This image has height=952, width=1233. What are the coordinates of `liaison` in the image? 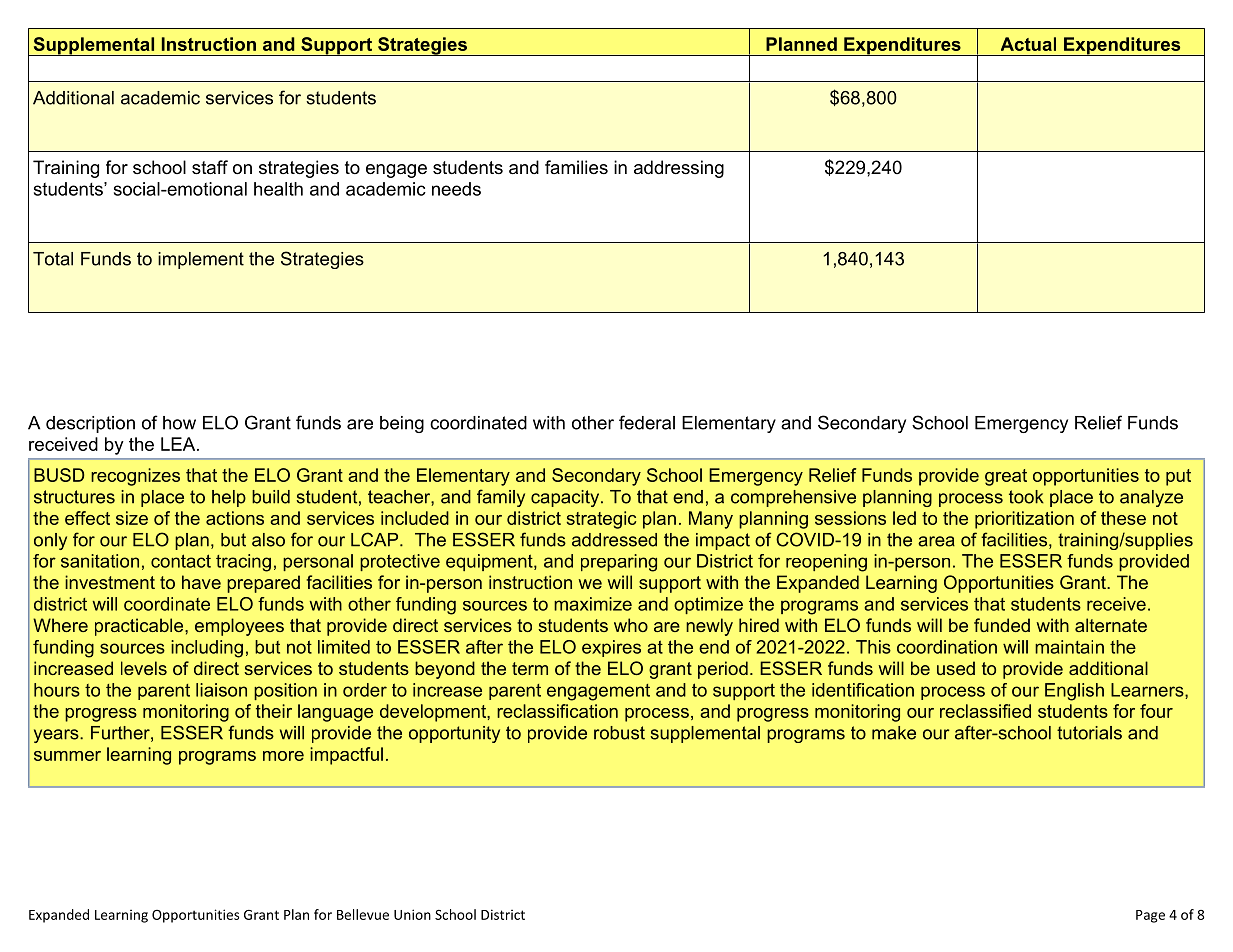 It's located at (221, 690).
